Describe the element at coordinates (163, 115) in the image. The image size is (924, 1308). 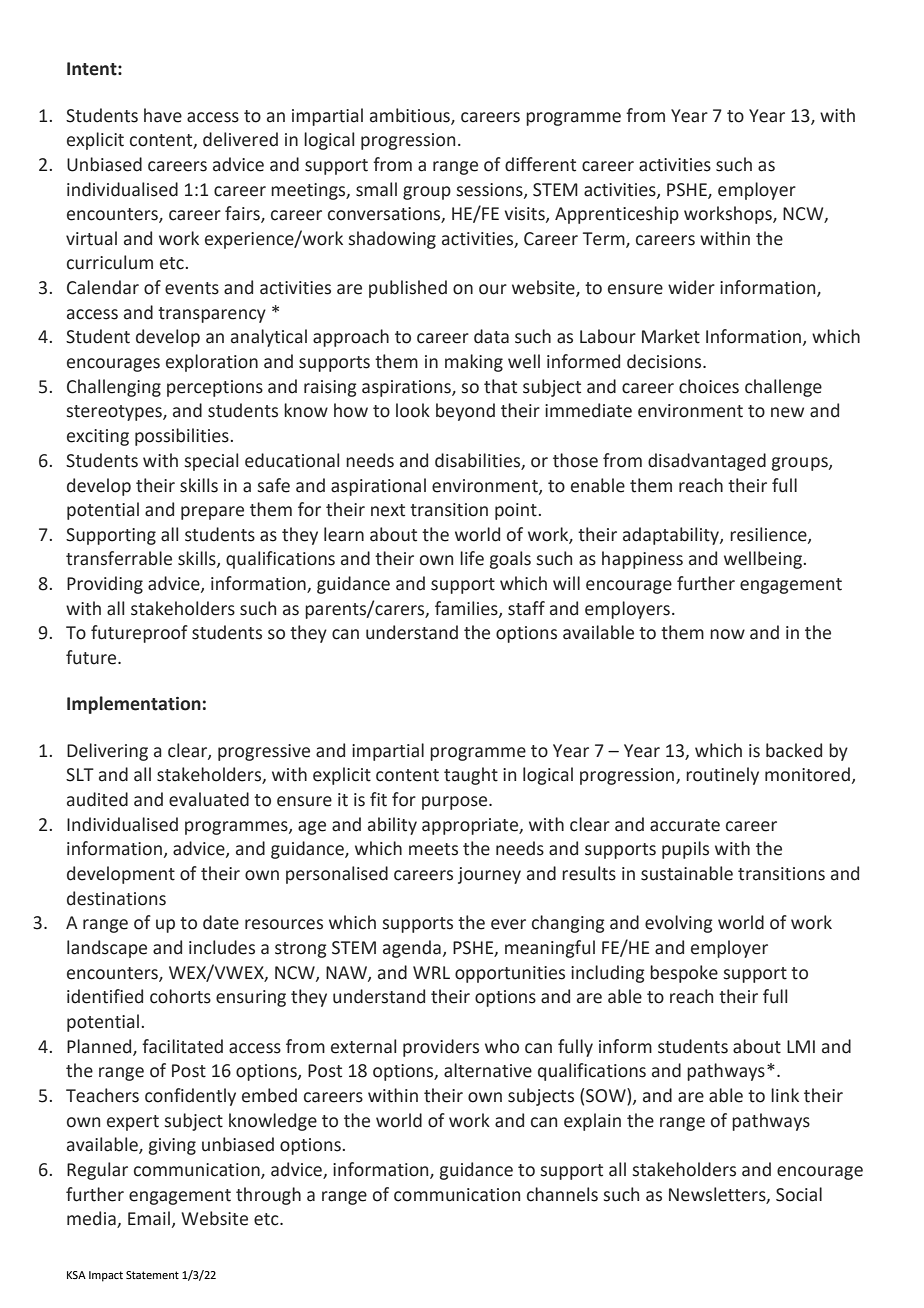
I see `have` at that location.
